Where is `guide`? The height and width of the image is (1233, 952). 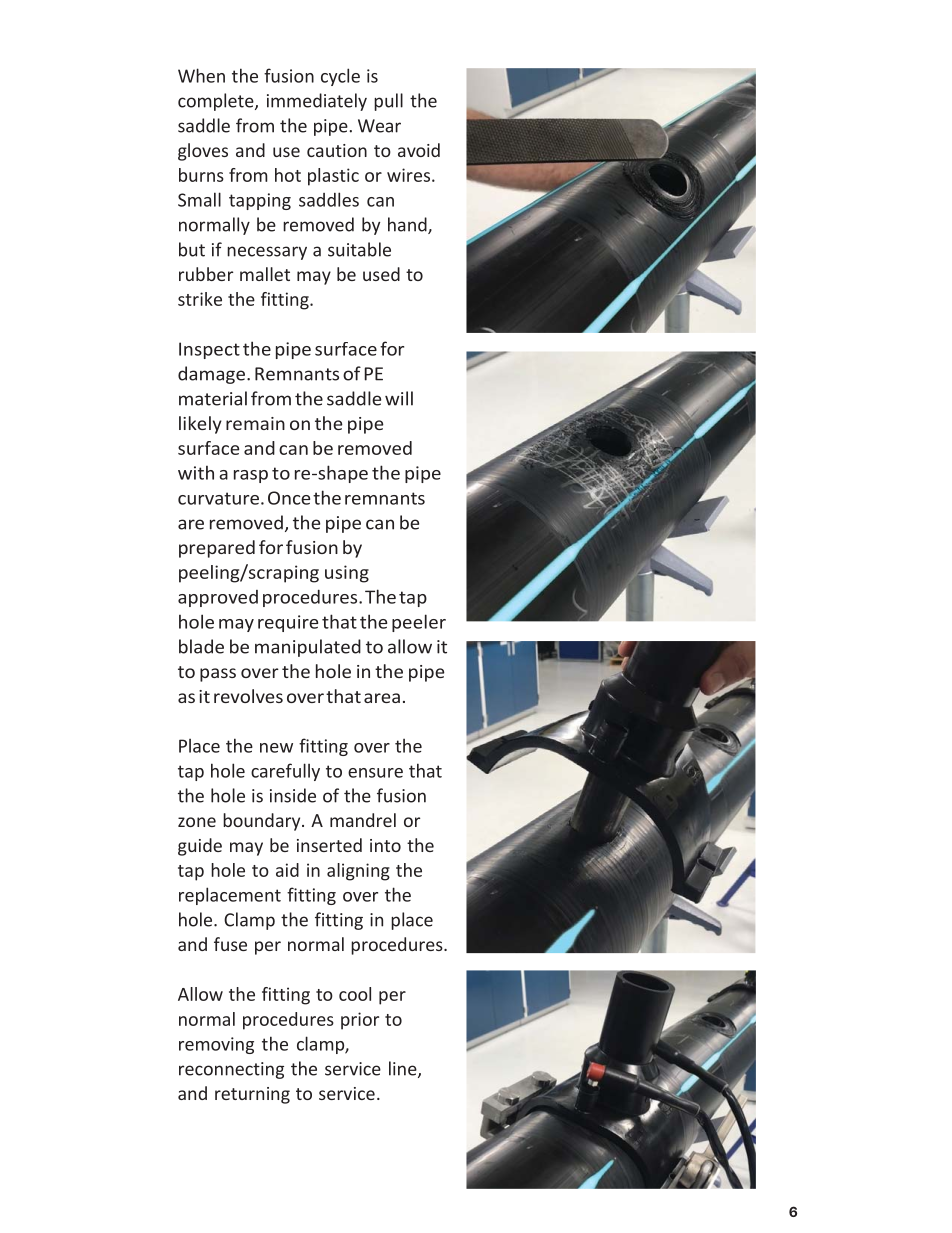
guide is located at coordinates (200, 847).
